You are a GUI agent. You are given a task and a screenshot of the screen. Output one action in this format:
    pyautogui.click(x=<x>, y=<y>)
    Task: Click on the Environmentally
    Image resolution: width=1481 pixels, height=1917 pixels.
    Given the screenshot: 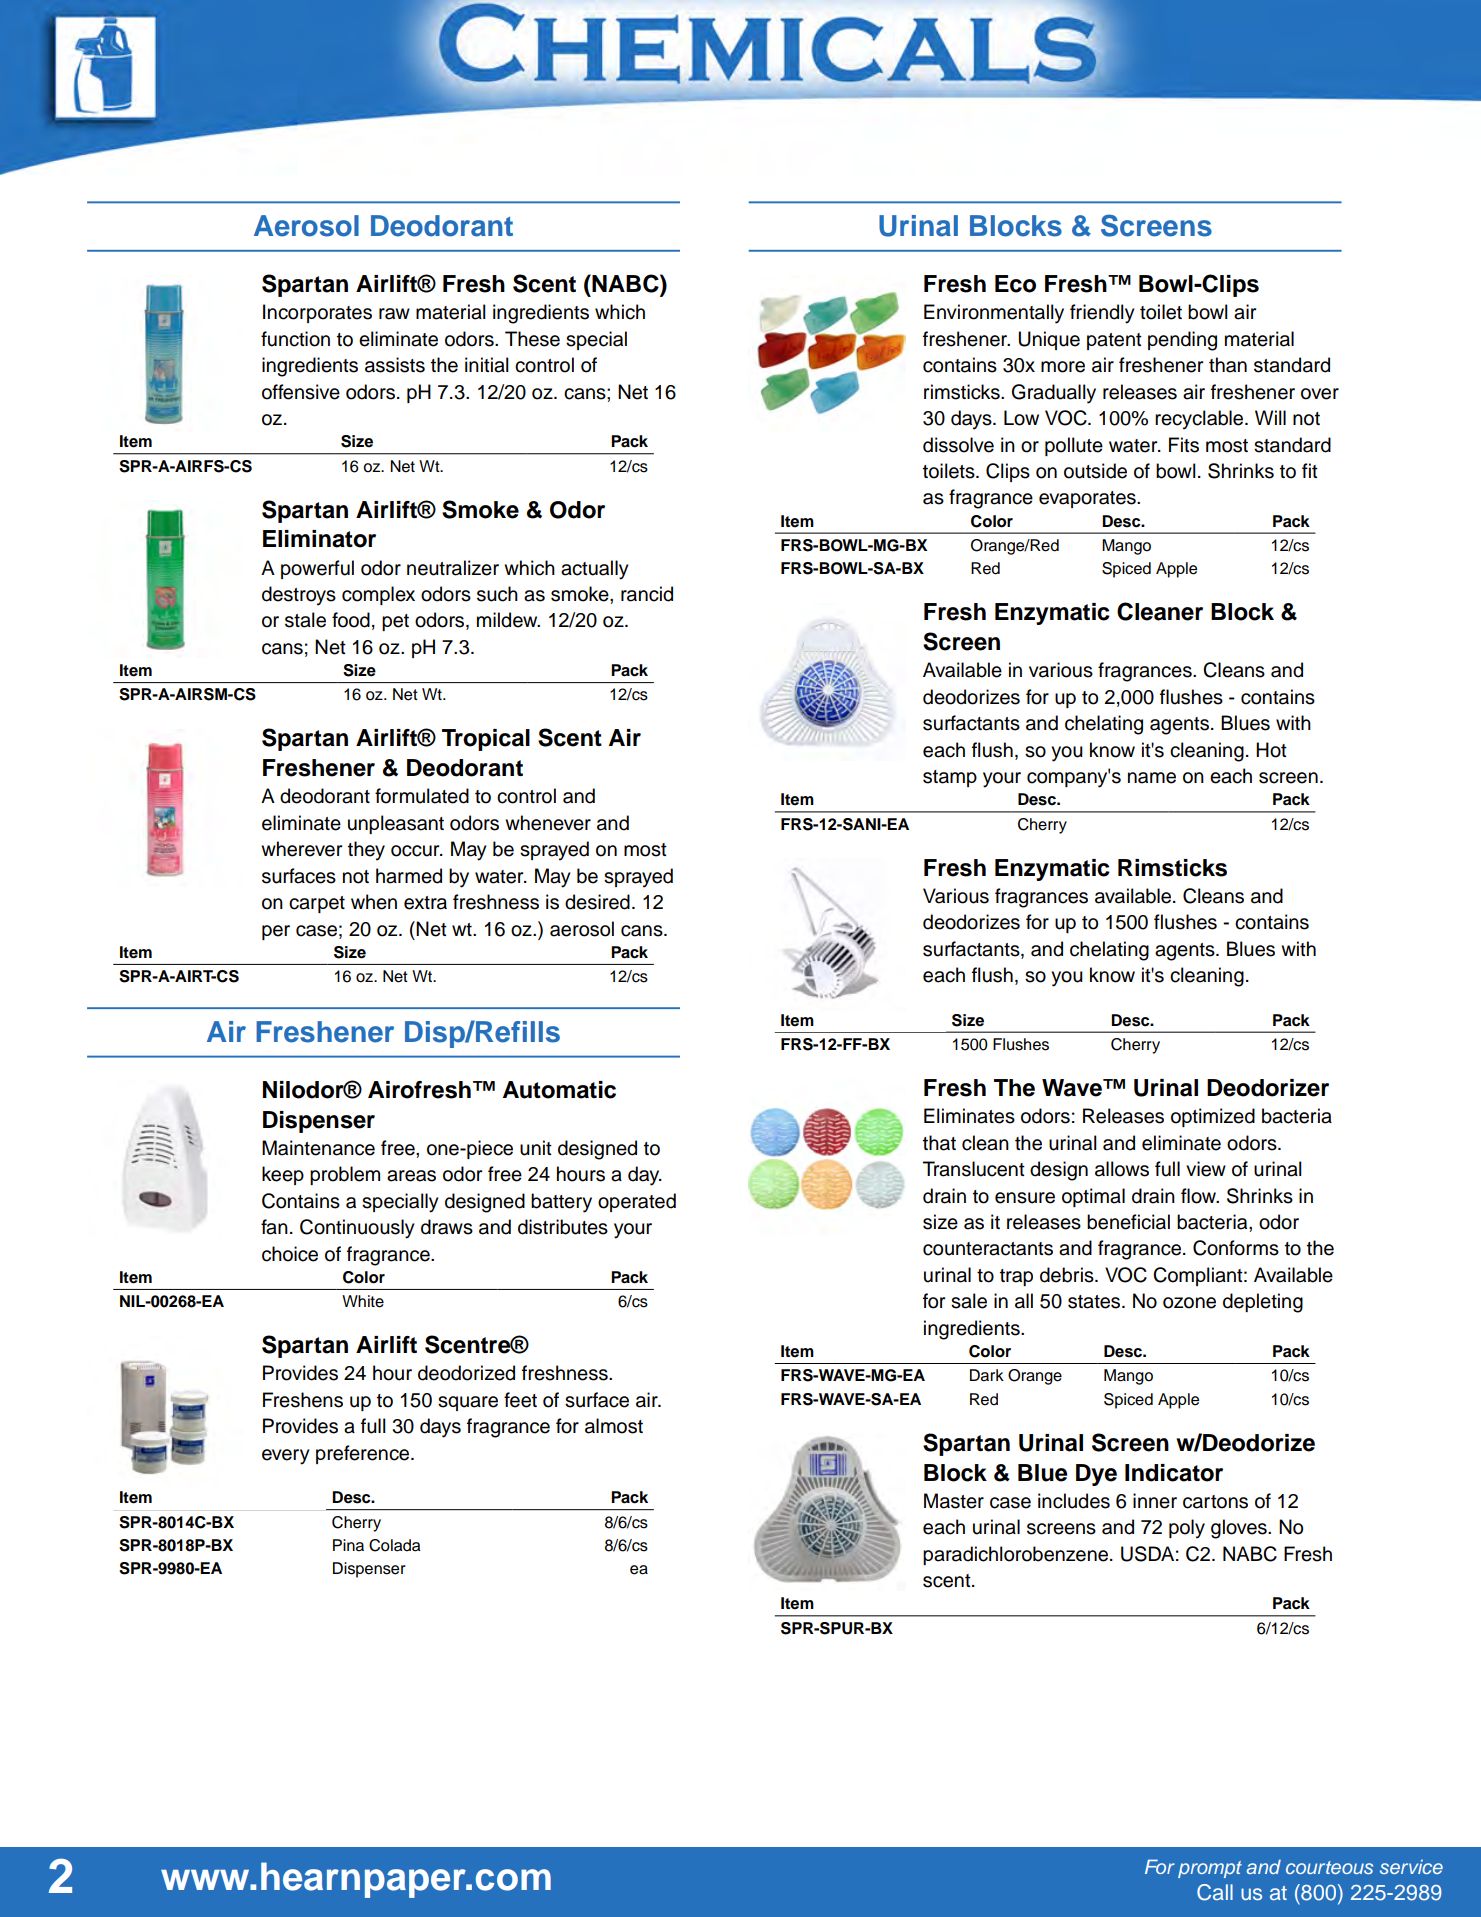 What is the action you would take?
    pyautogui.click(x=994, y=314)
